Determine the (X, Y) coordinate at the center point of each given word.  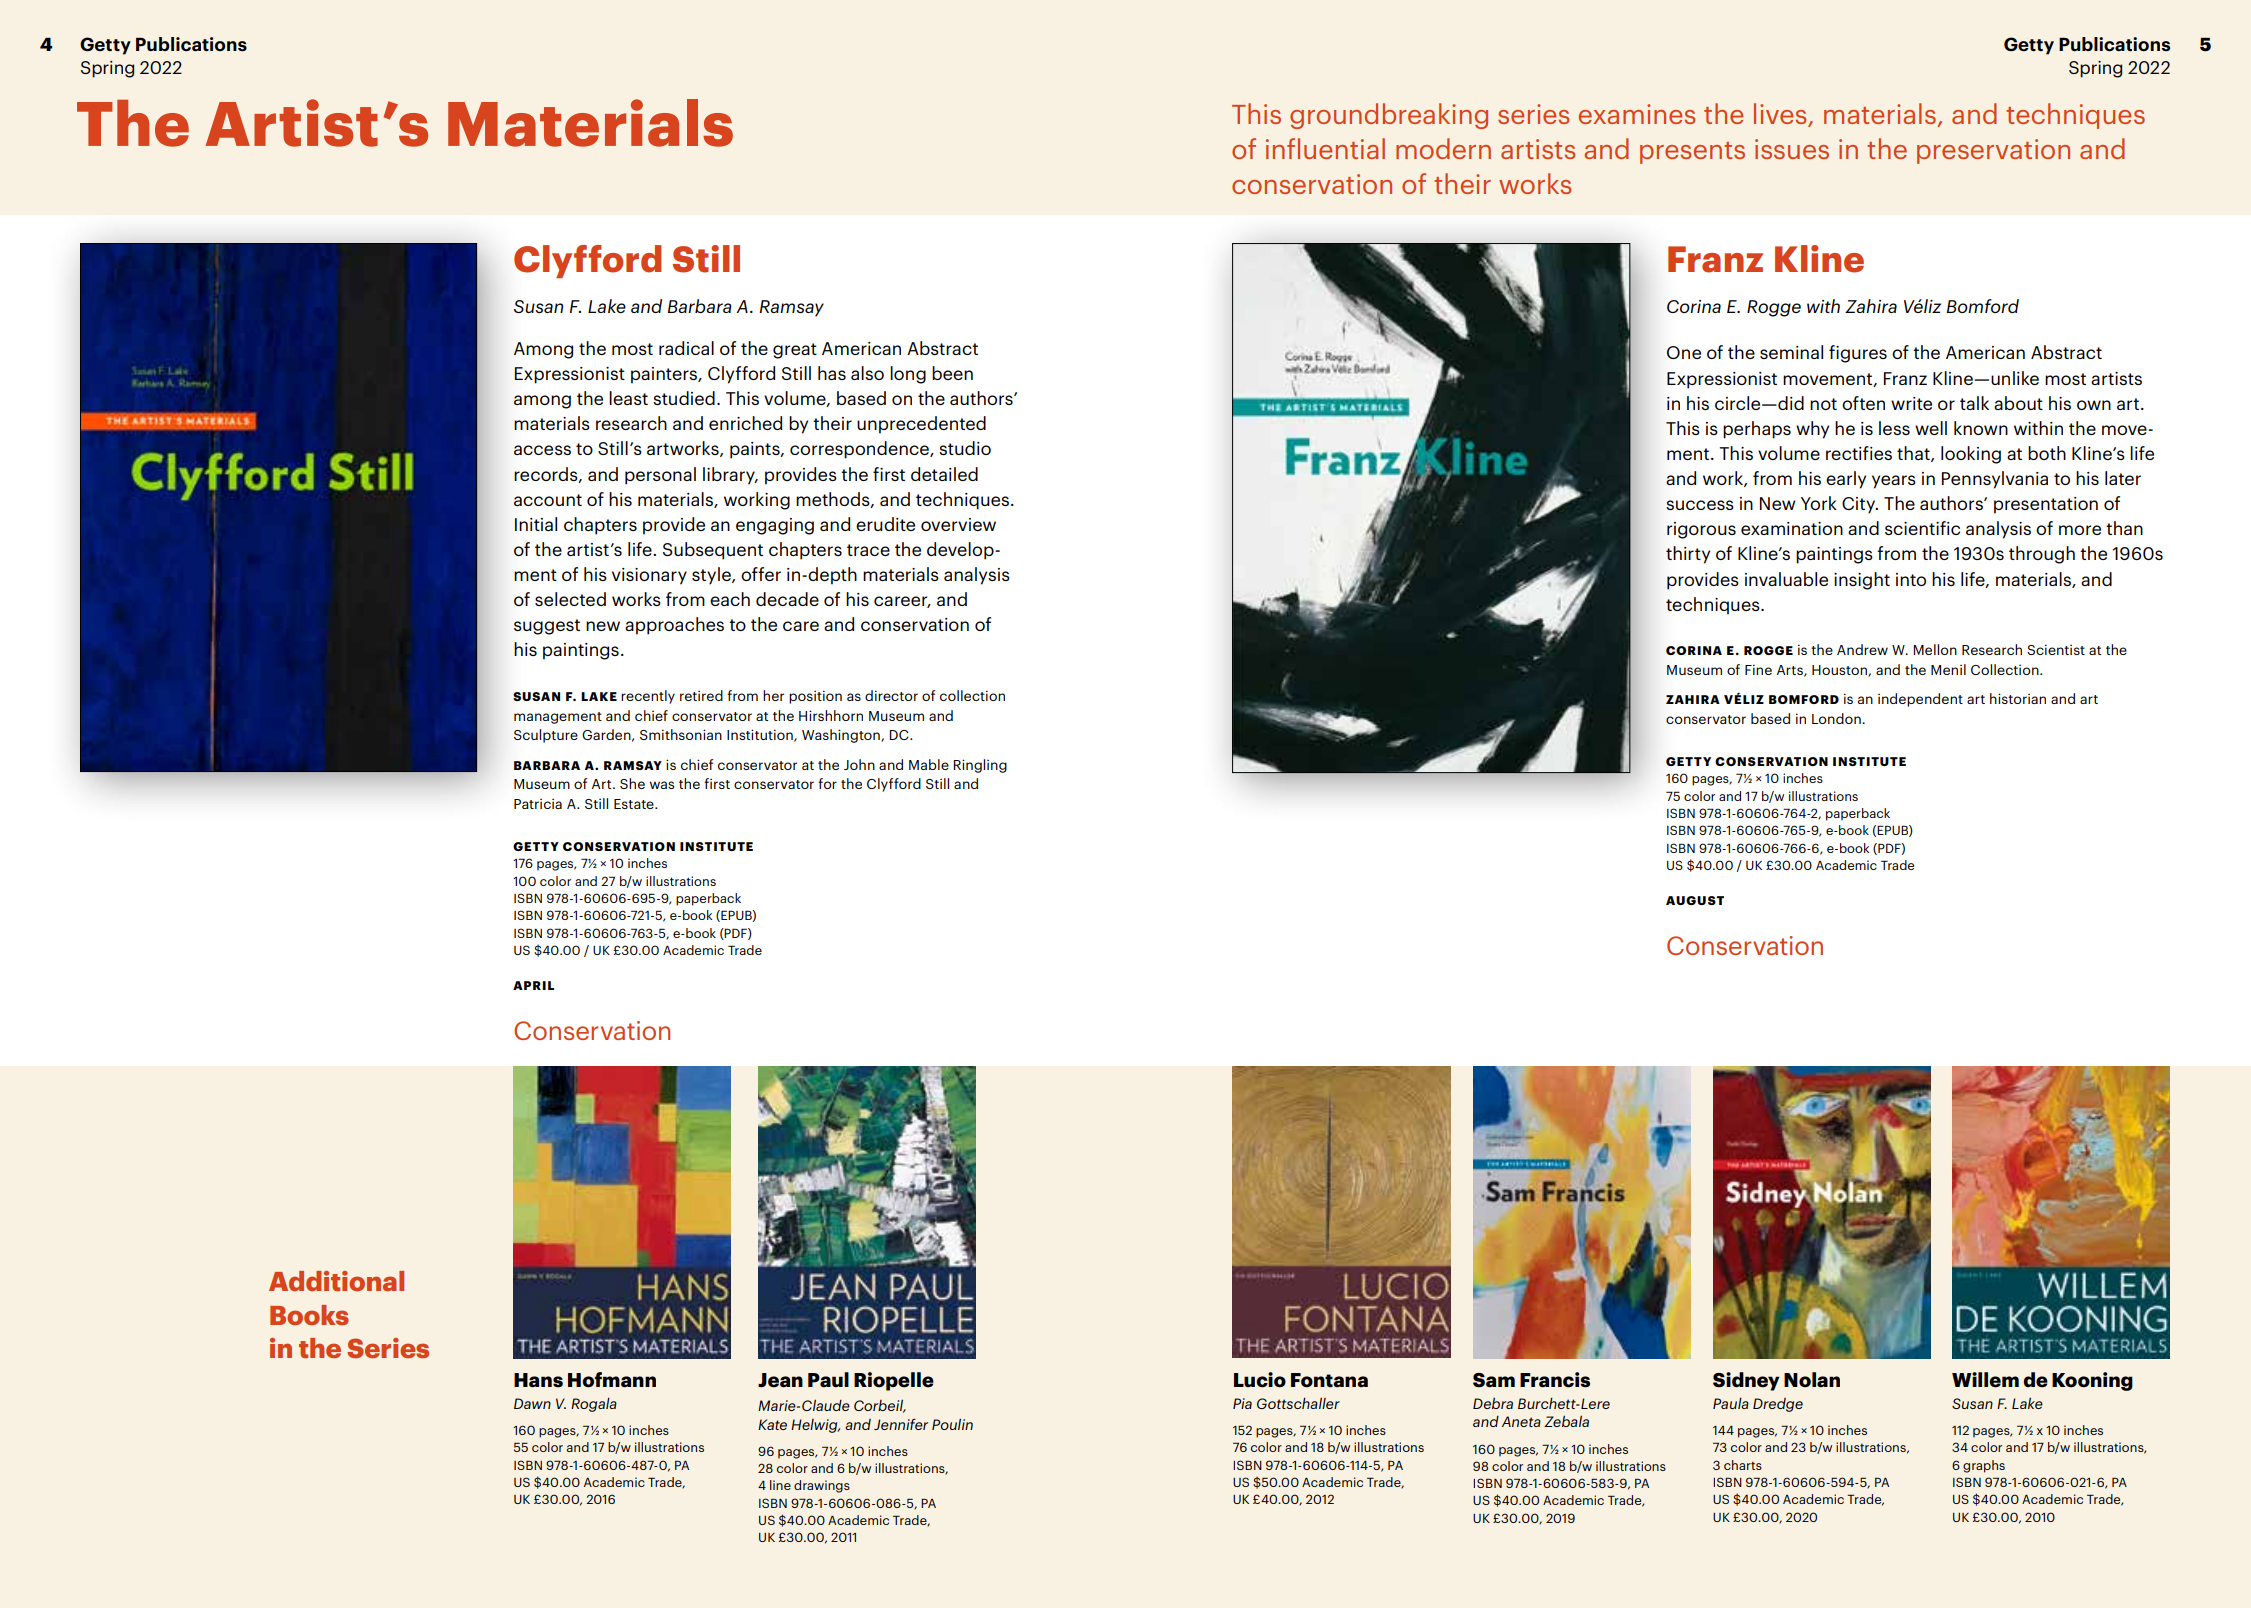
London (1837, 718)
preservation (1993, 151)
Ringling (980, 766)
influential (1325, 148)
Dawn (532, 1403)
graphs (1984, 1466)
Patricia (538, 804)
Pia (1242, 1403)
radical (686, 348)
